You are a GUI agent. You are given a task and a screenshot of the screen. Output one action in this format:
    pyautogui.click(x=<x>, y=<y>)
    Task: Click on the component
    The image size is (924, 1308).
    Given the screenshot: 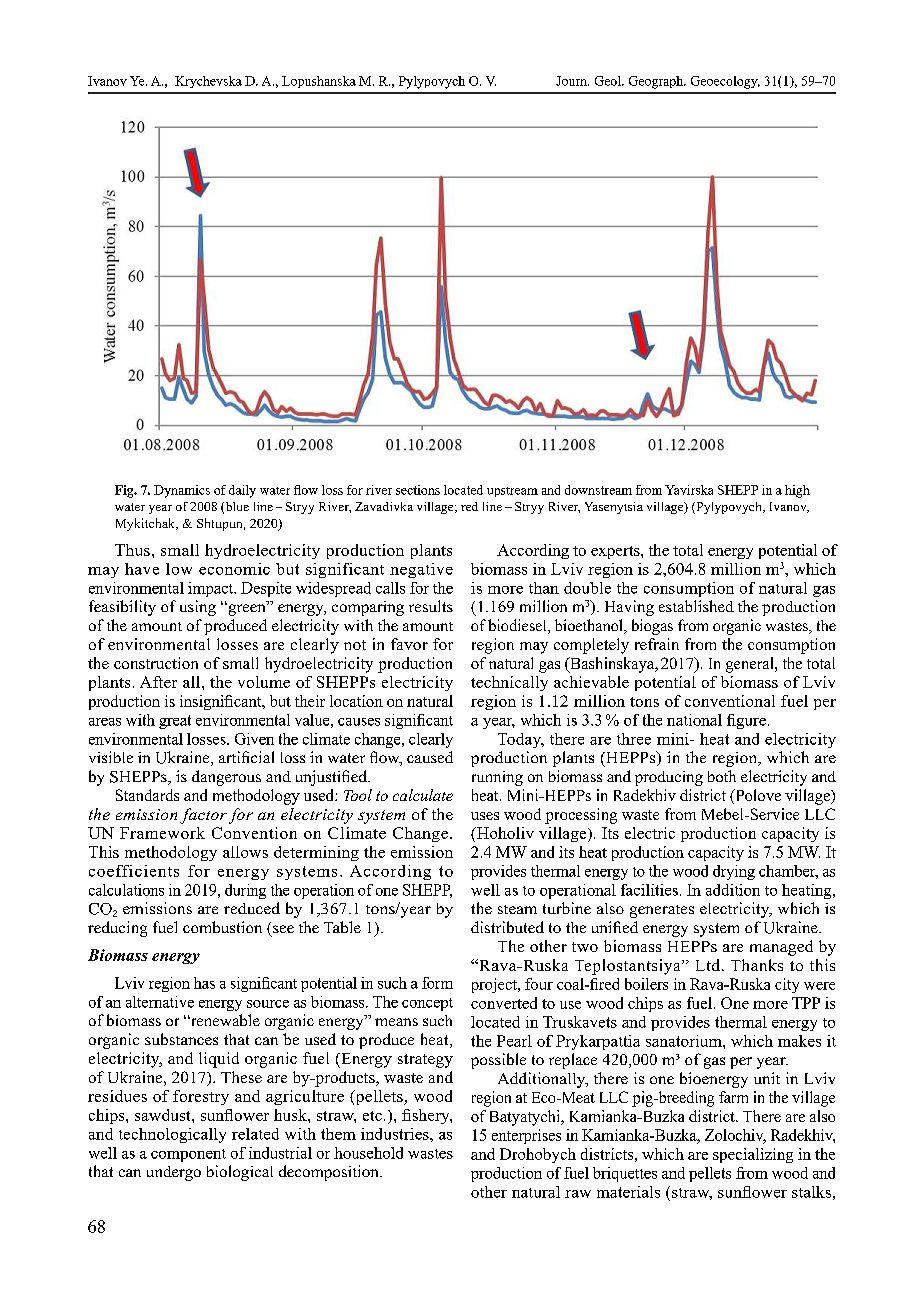 What is the action you would take?
    pyautogui.click(x=188, y=1155)
